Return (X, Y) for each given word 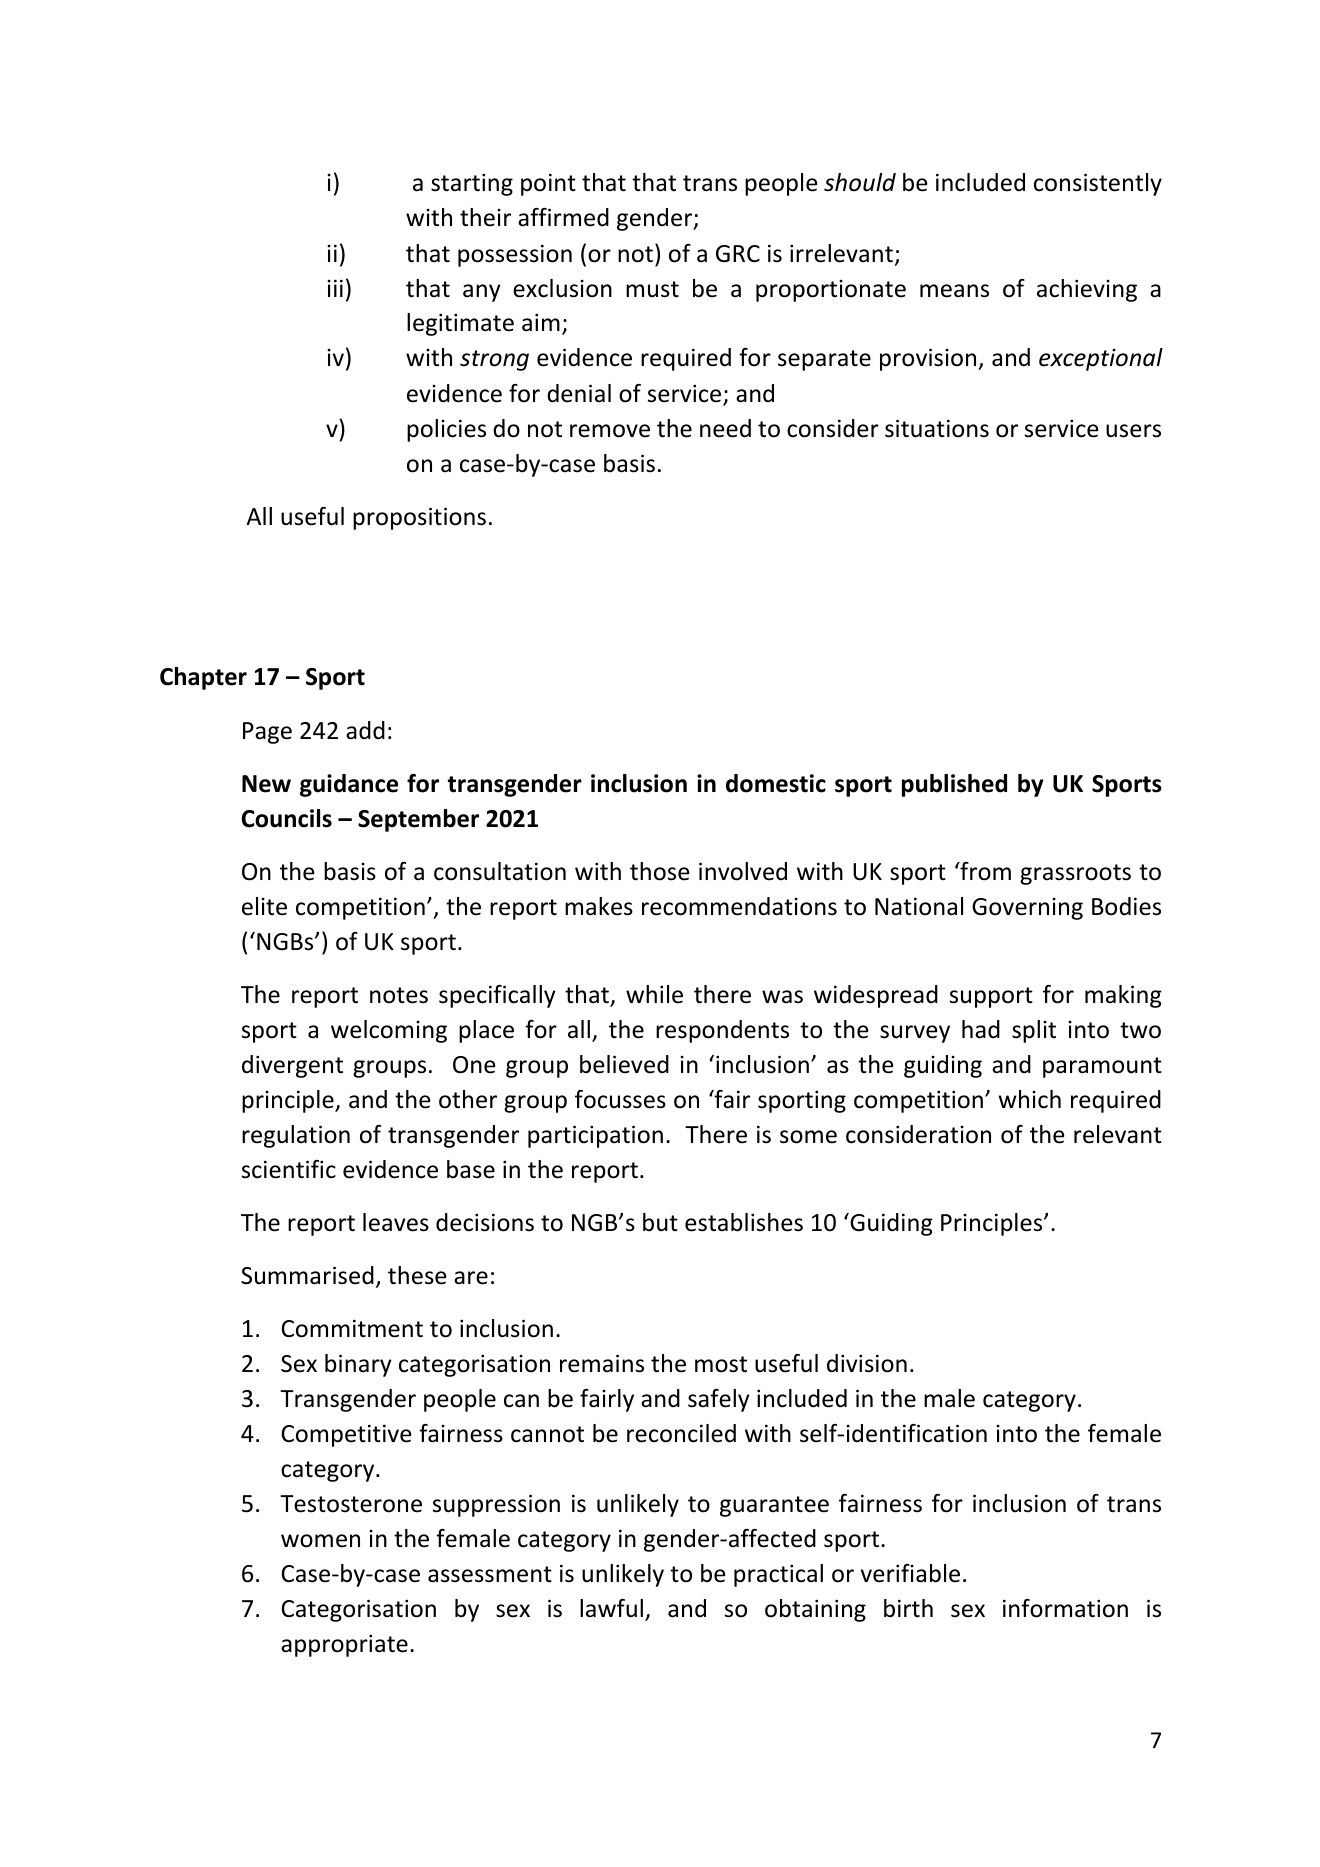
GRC (738, 254)
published (954, 785)
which (1029, 1099)
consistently (1098, 184)
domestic (776, 783)
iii (335, 288)
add (365, 730)
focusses (620, 1099)
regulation (296, 1136)
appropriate (344, 1645)
